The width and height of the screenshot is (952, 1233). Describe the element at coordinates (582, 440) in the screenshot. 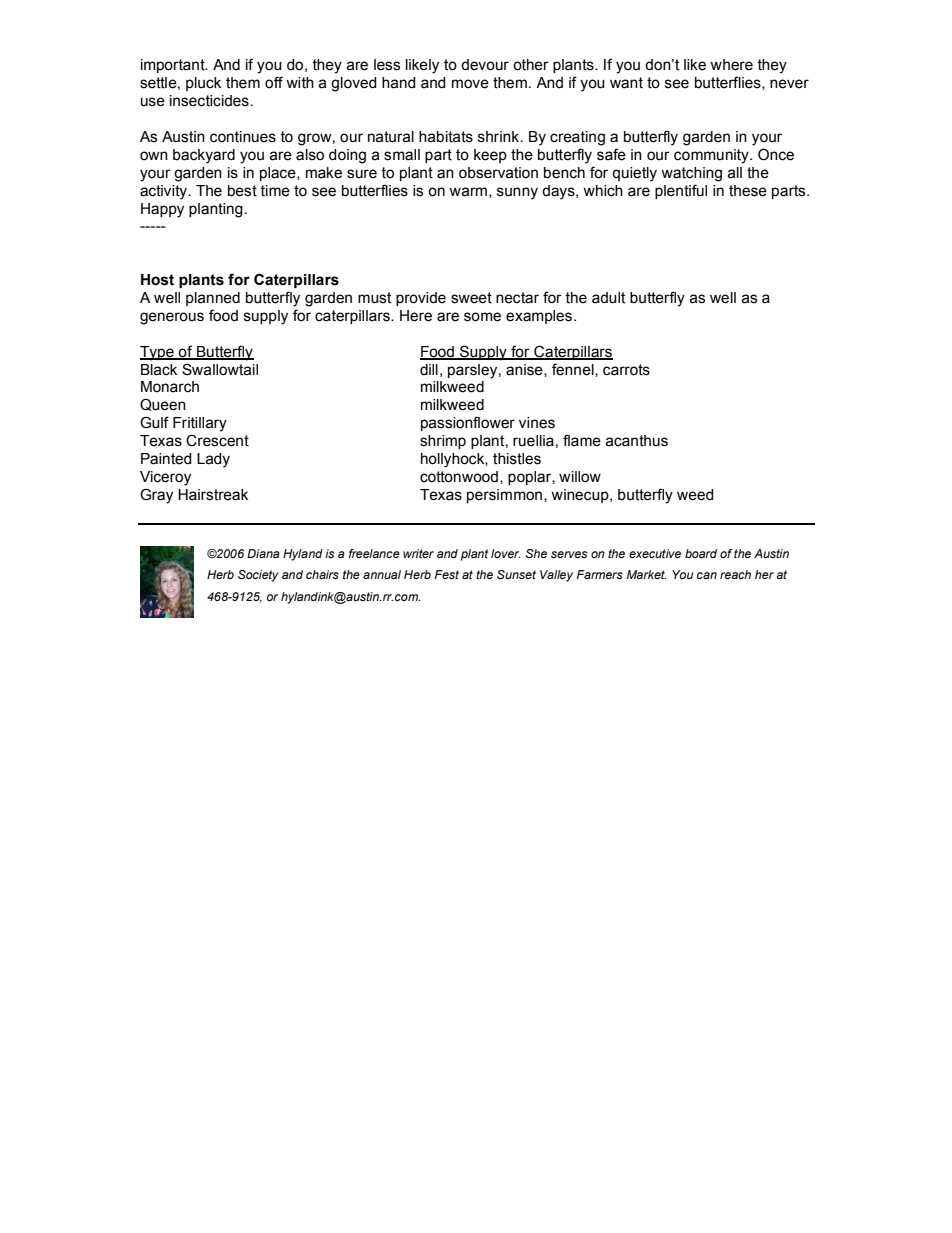

I see `flame` at that location.
